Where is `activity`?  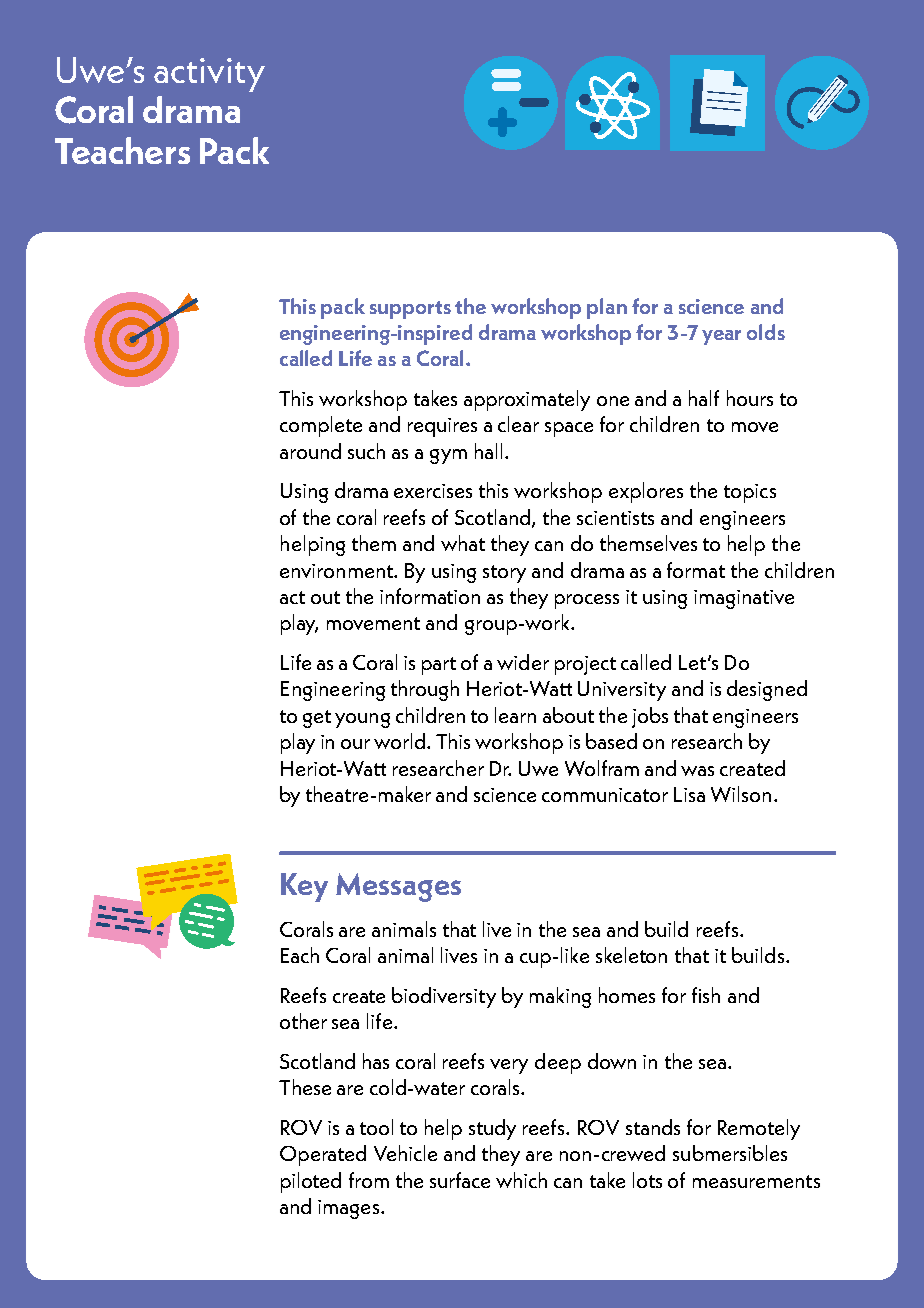 activity is located at coordinates (209, 75).
